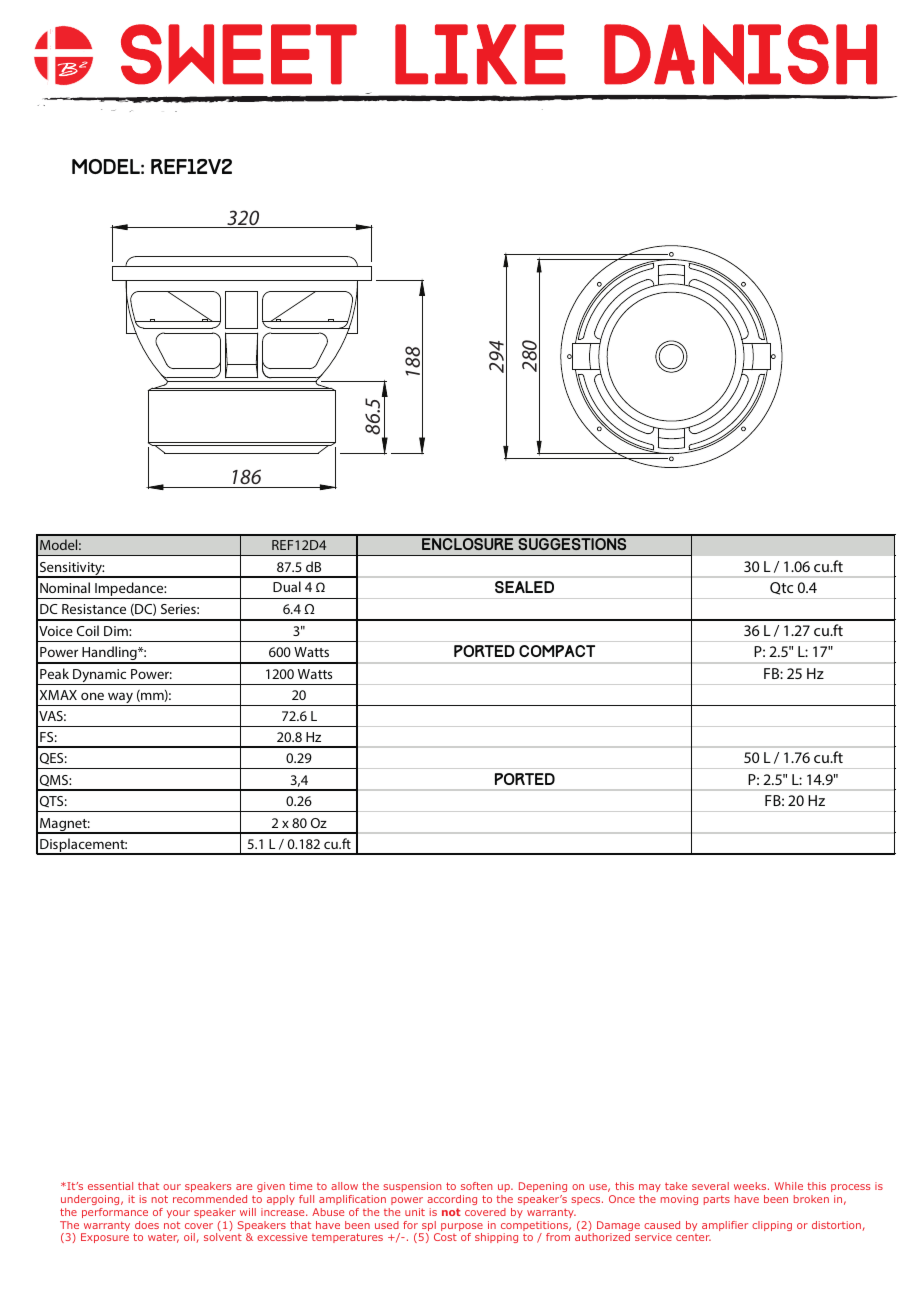 This document has height=1308, width=924. What do you see at coordinates (244, 1187) in the document?
I see `are` at bounding box center [244, 1187].
